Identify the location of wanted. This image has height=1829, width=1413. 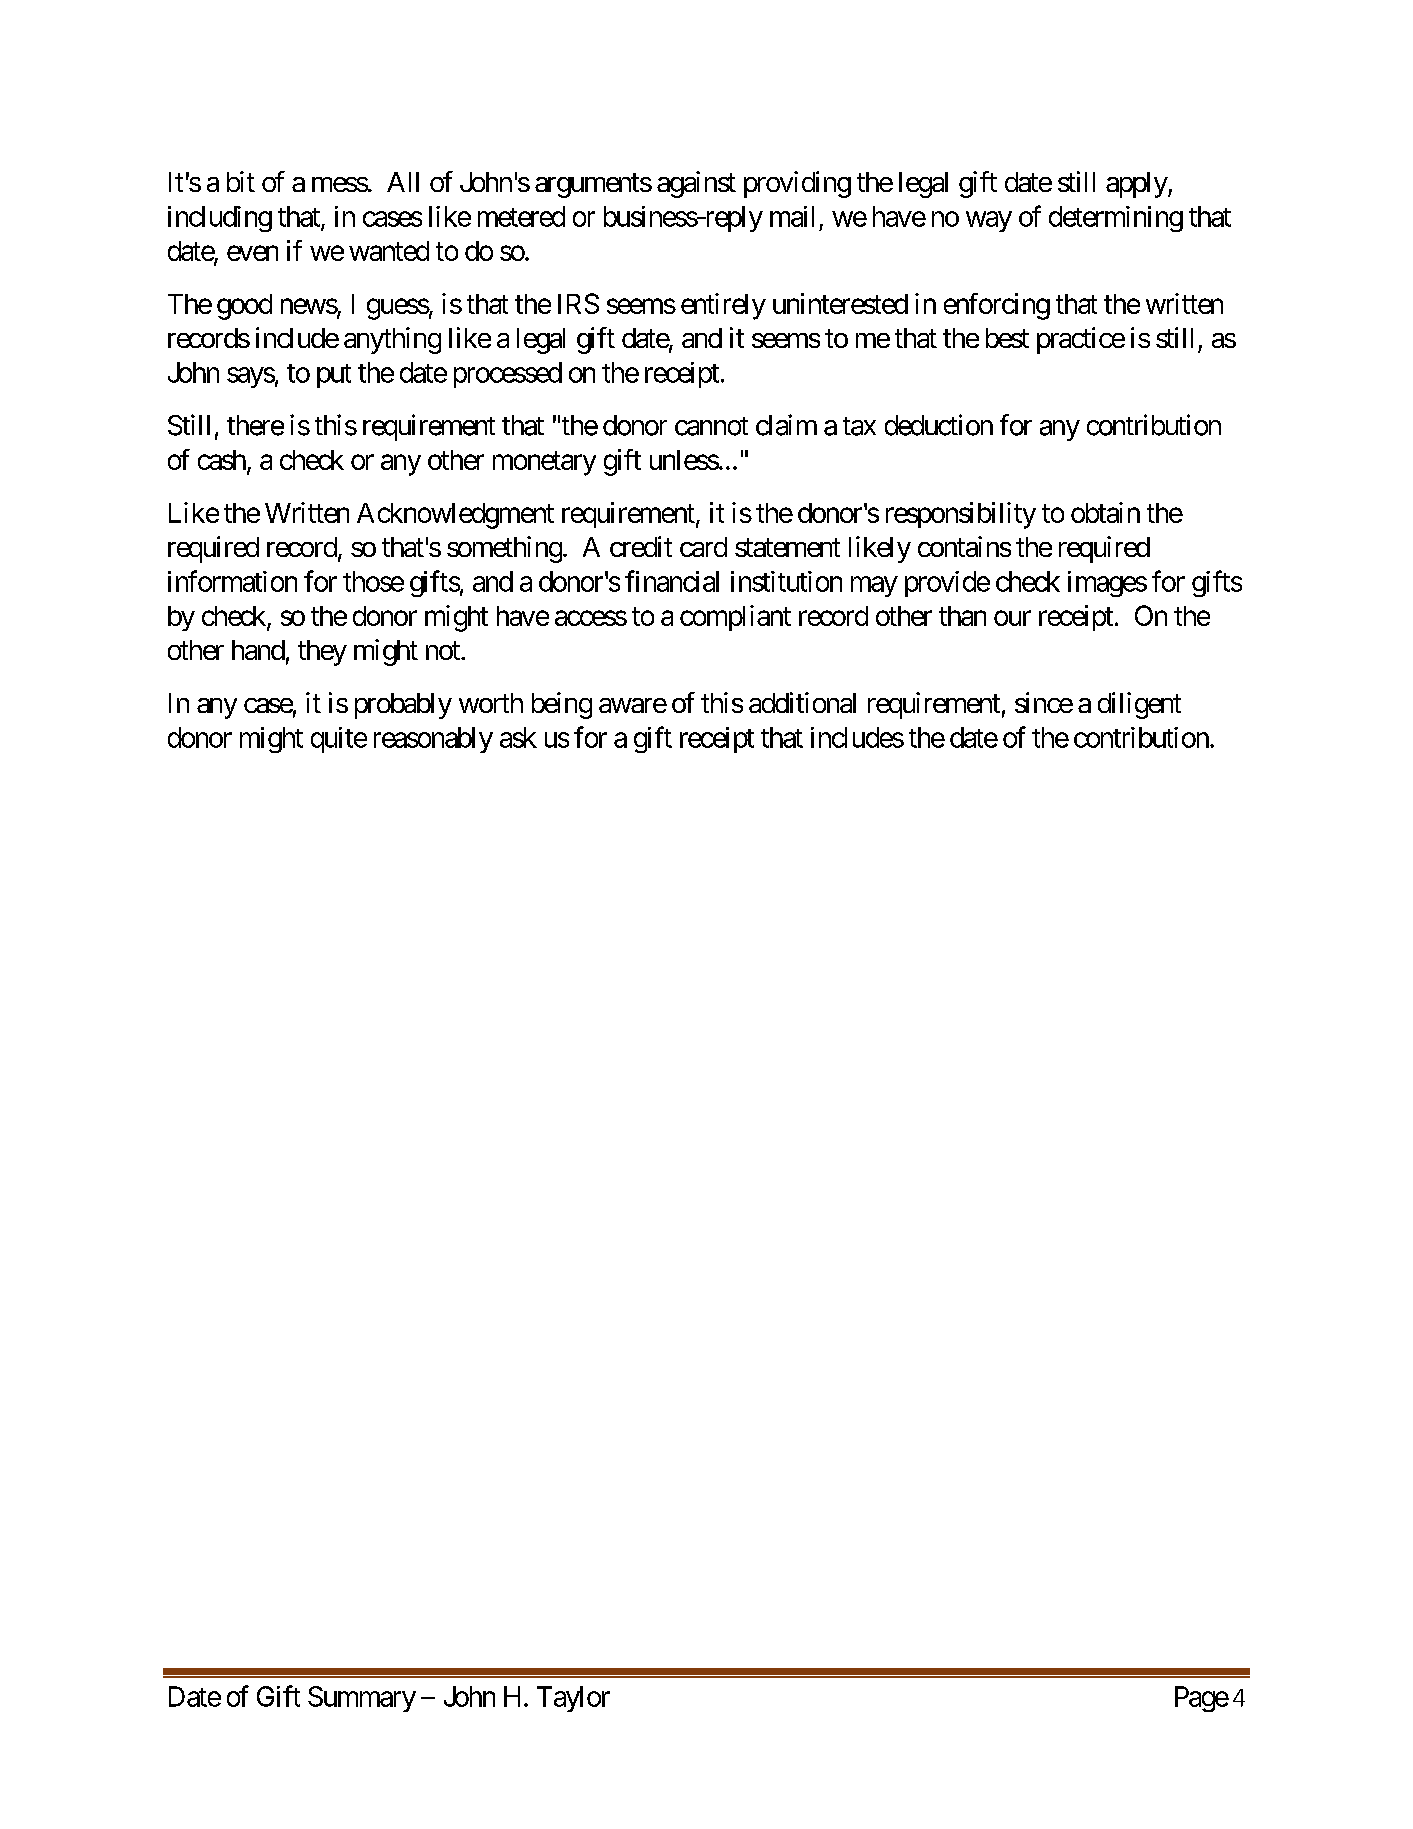
(389, 251).
